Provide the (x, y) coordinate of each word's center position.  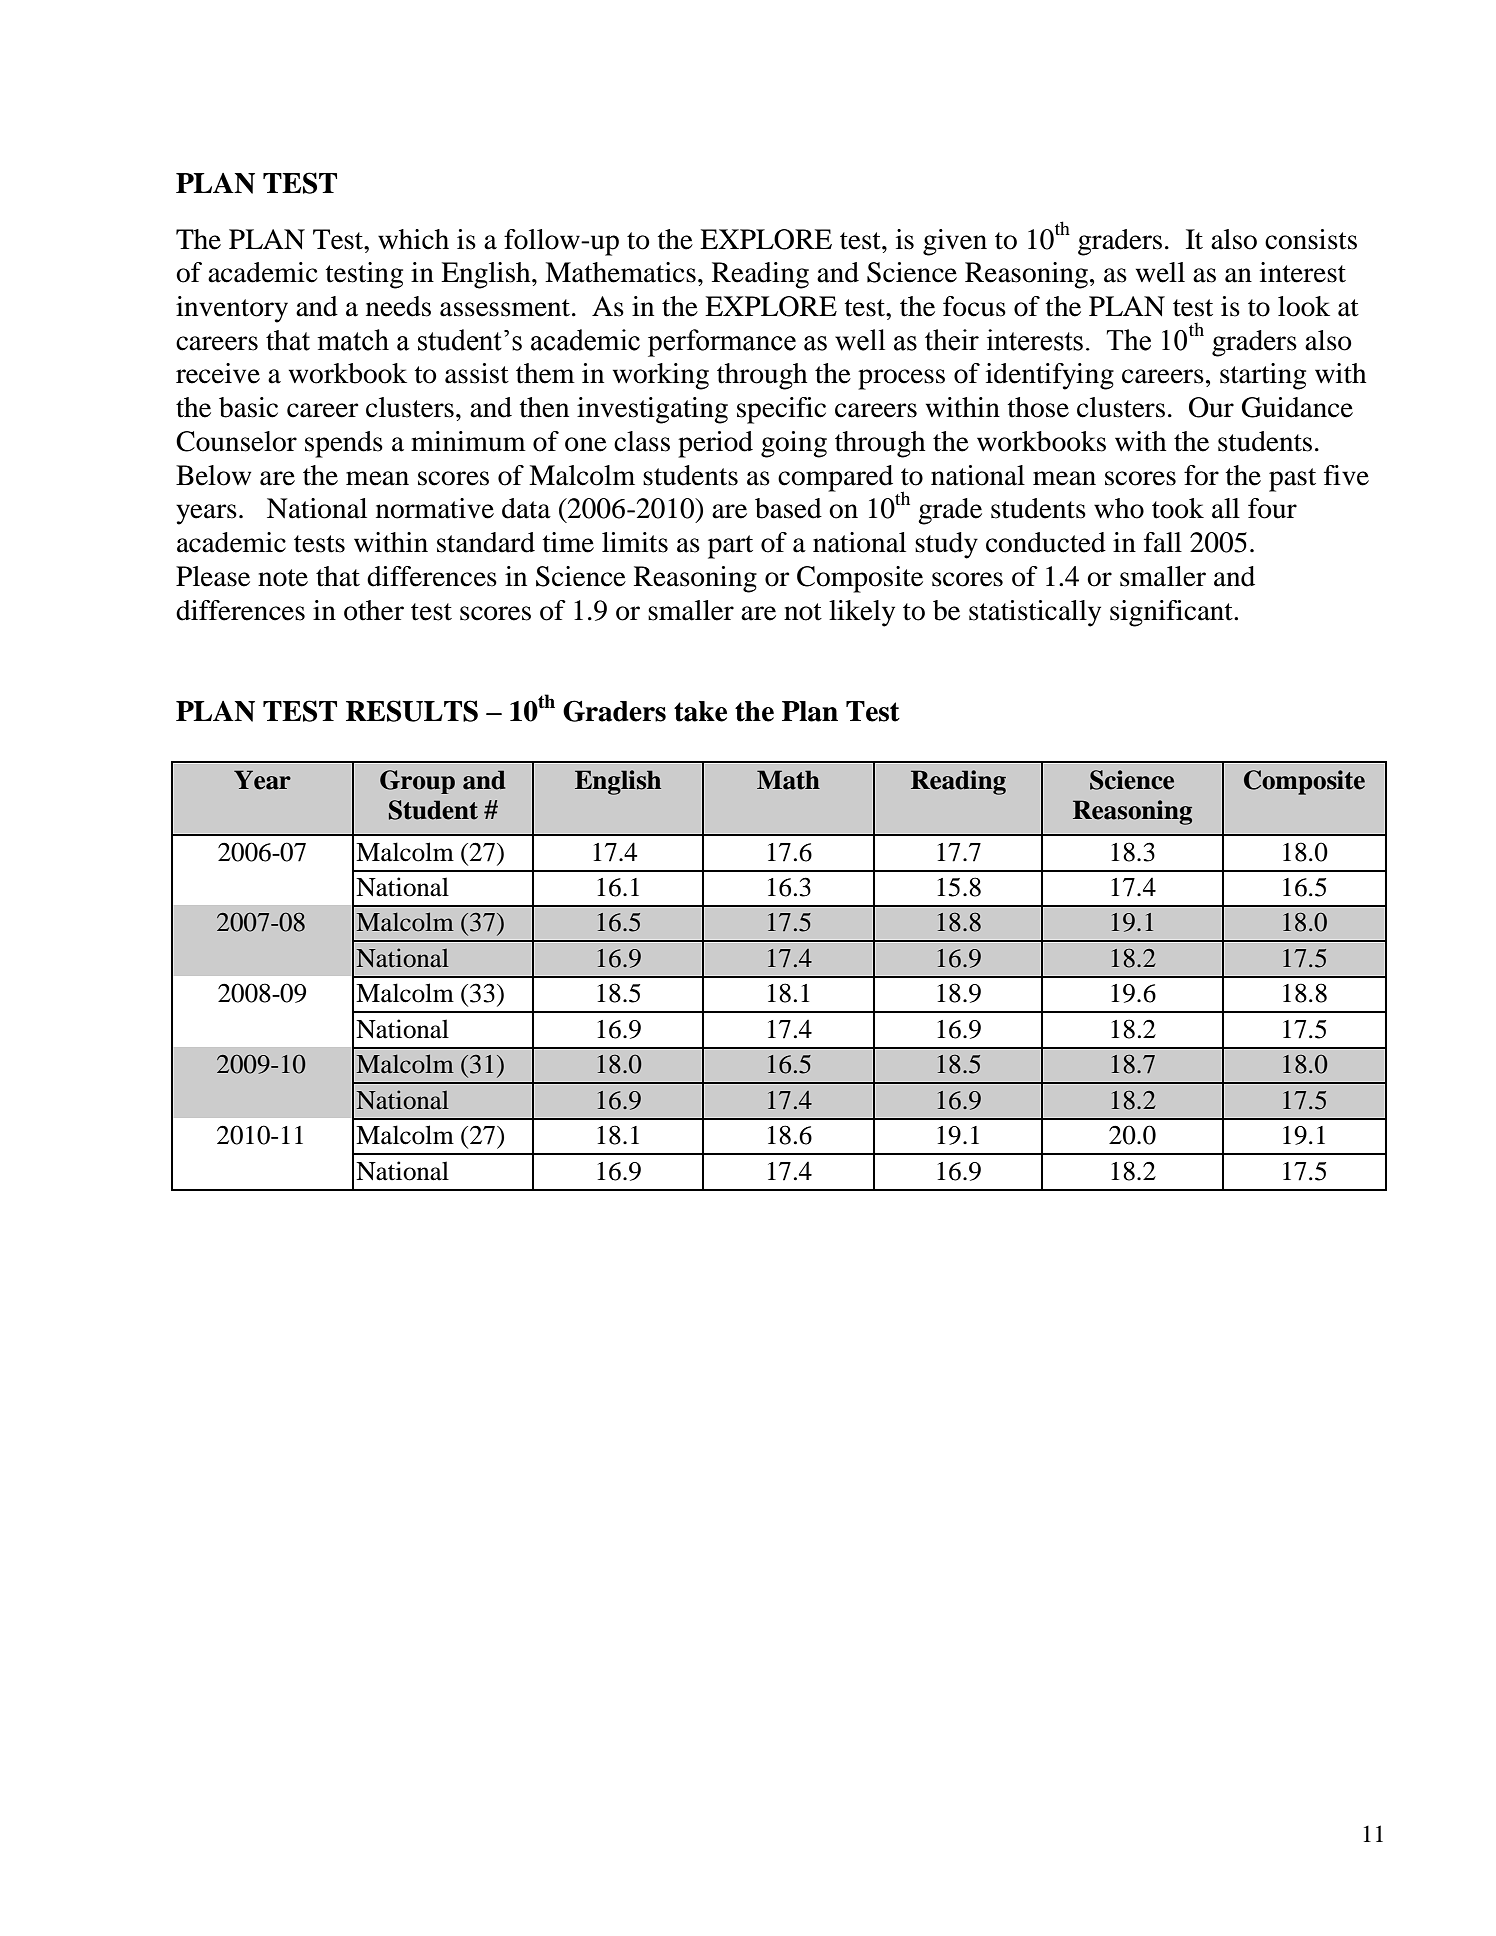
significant (1172, 613)
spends (344, 444)
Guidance (1297, 407)
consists (1311, 239)
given (955, 242)
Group (417, 782)
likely (862, 613)
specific (781, 410)
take (700, 711)
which (413, 239)
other (374, 610)
